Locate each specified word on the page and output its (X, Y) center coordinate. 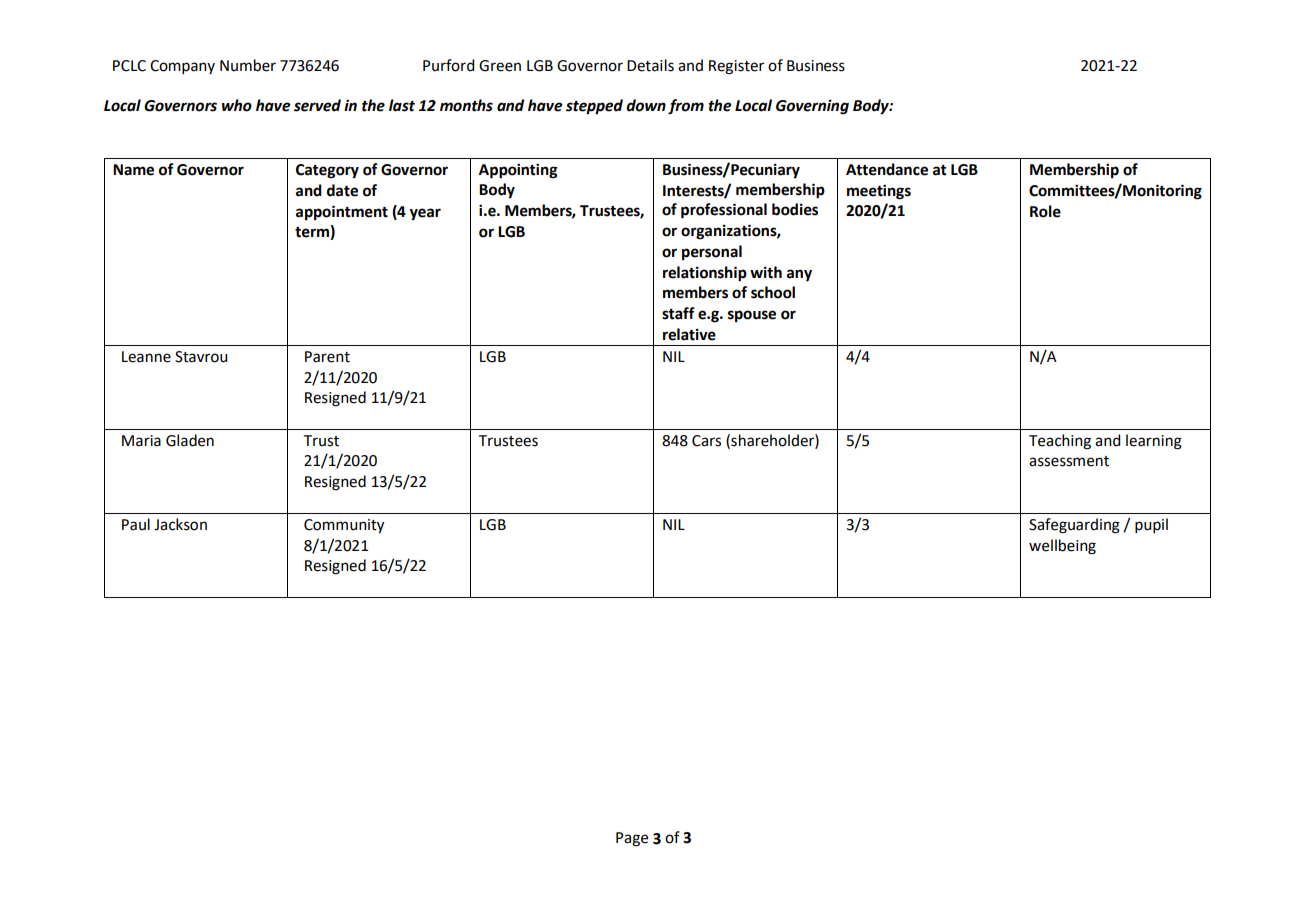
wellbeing (1062, 547)
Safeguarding (1074, 526)
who (237, 105)
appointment (342, 212)
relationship (705, 274)
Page (632, 839)
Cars (706, 441)
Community (344, 526)
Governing (812, 107)
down (646, 105)
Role (1045, 211)
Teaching (1060, 442)
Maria (141, 441)
